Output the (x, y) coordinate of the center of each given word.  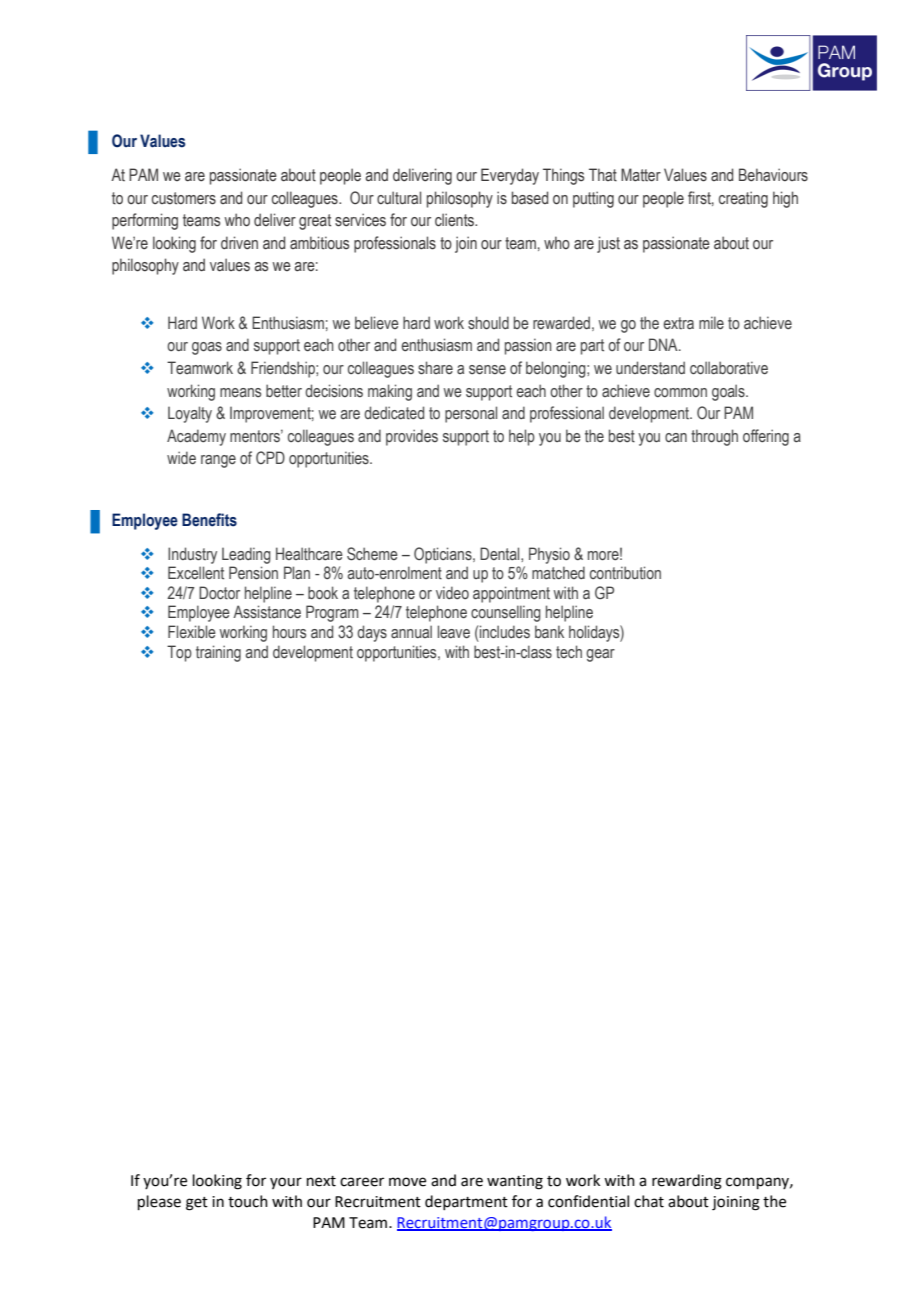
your (286, 1183)
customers (184, 198)
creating (743, 199)
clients (455, 220)
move (407, 1182)
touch (248, 1201)
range (218, 461)
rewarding (687, 1182)
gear (600, 655)
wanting (515, 1182)
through (714, 437)
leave (454, 632)
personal (471, 414)
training (218, 653)
